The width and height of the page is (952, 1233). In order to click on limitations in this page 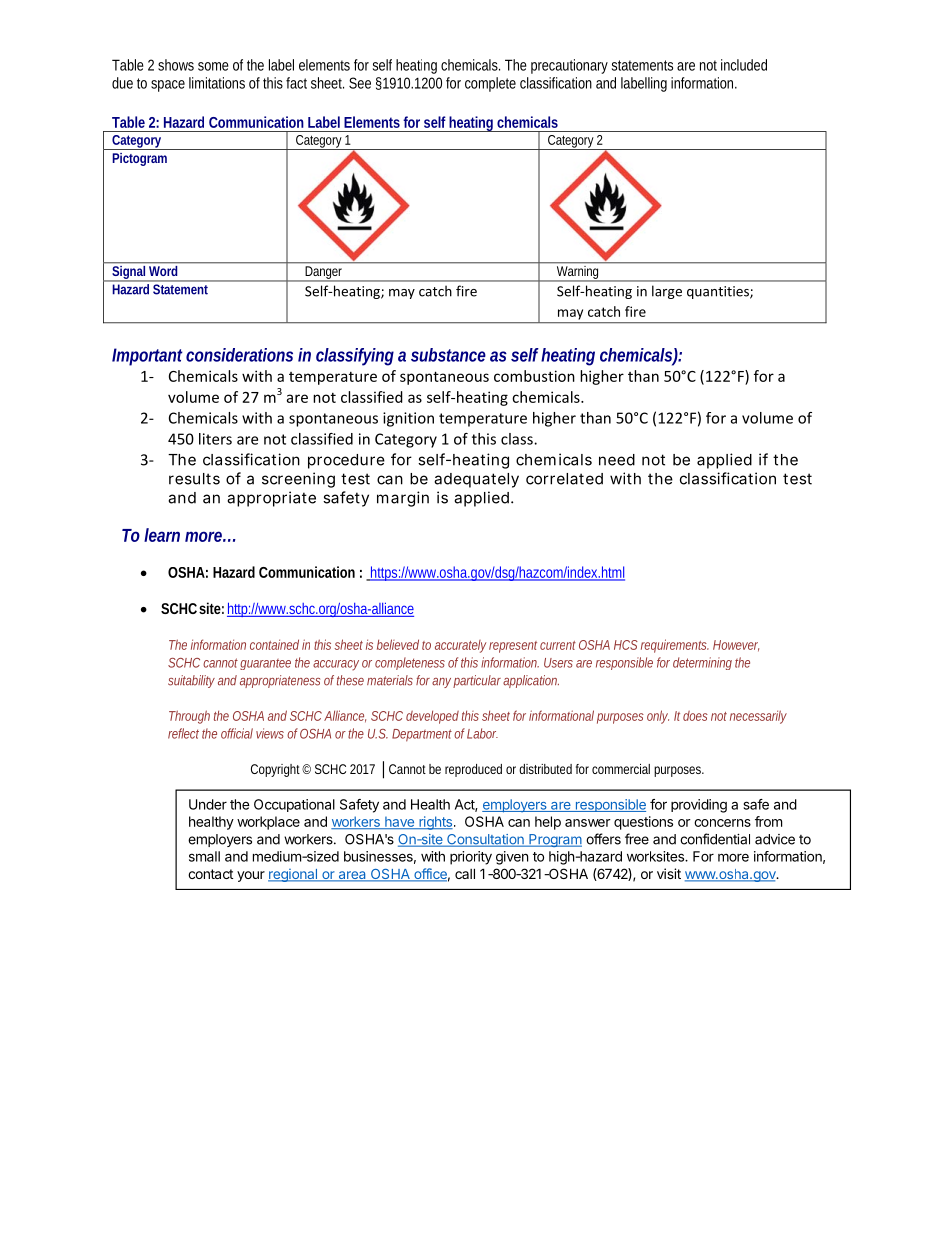, I will do `click(217, 83)`.
